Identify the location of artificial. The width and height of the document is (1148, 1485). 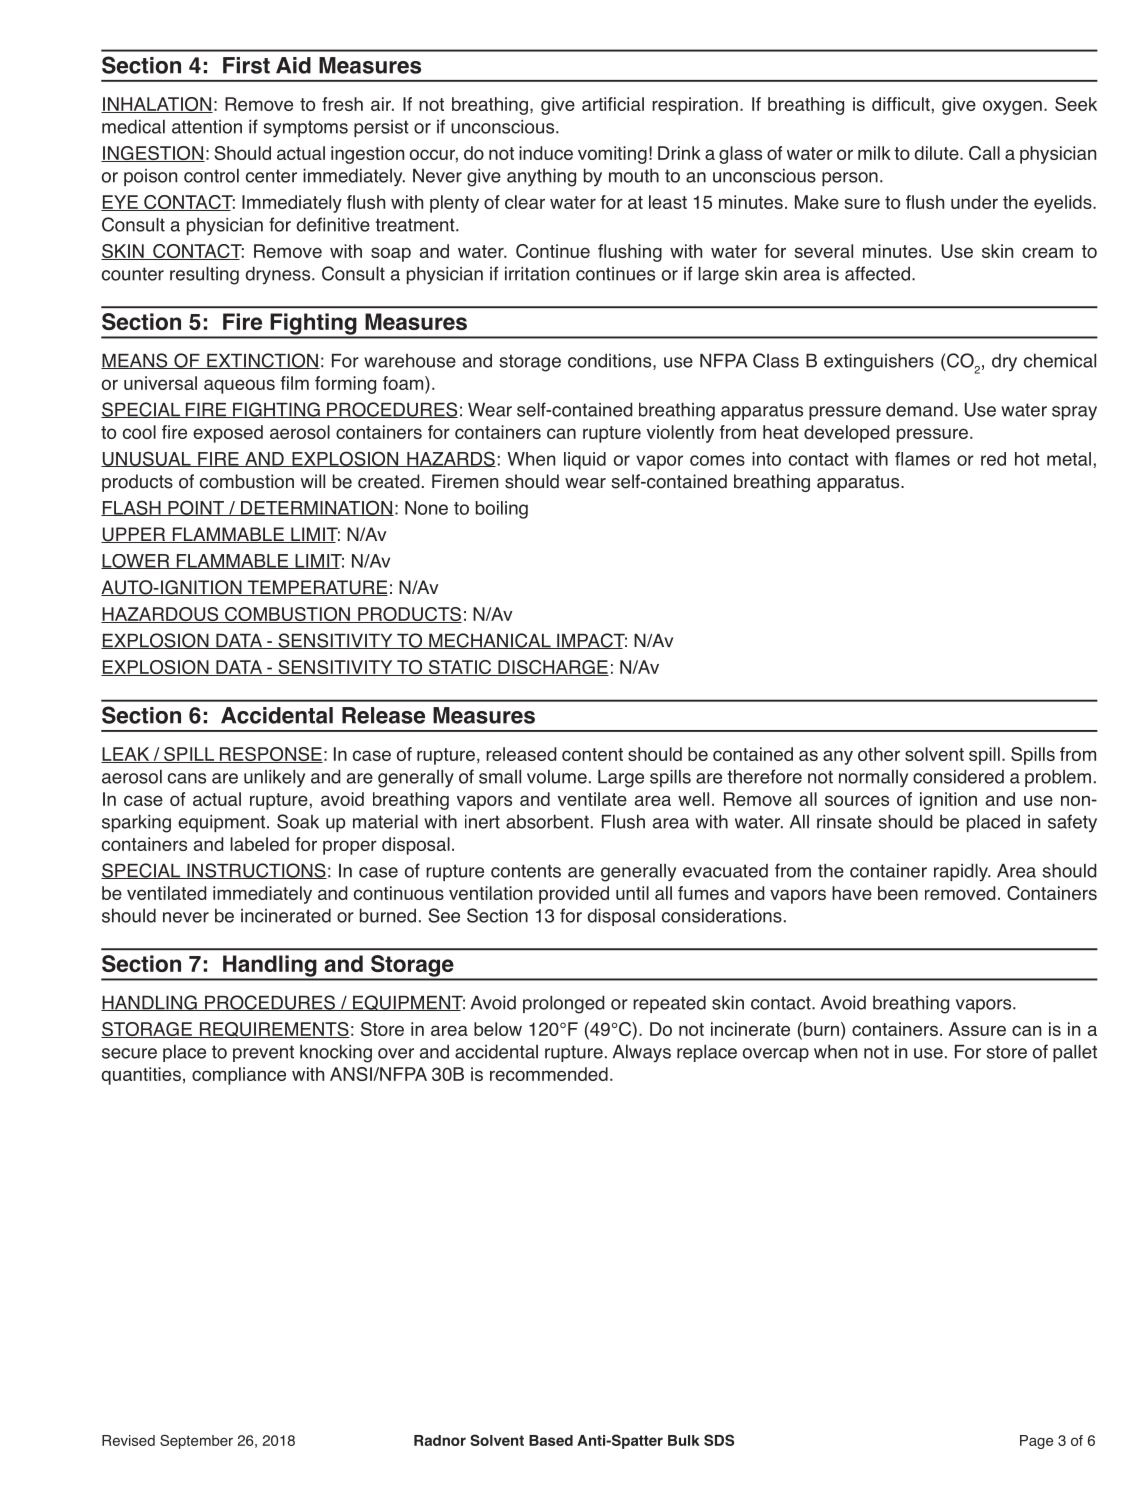
(613, 104).
